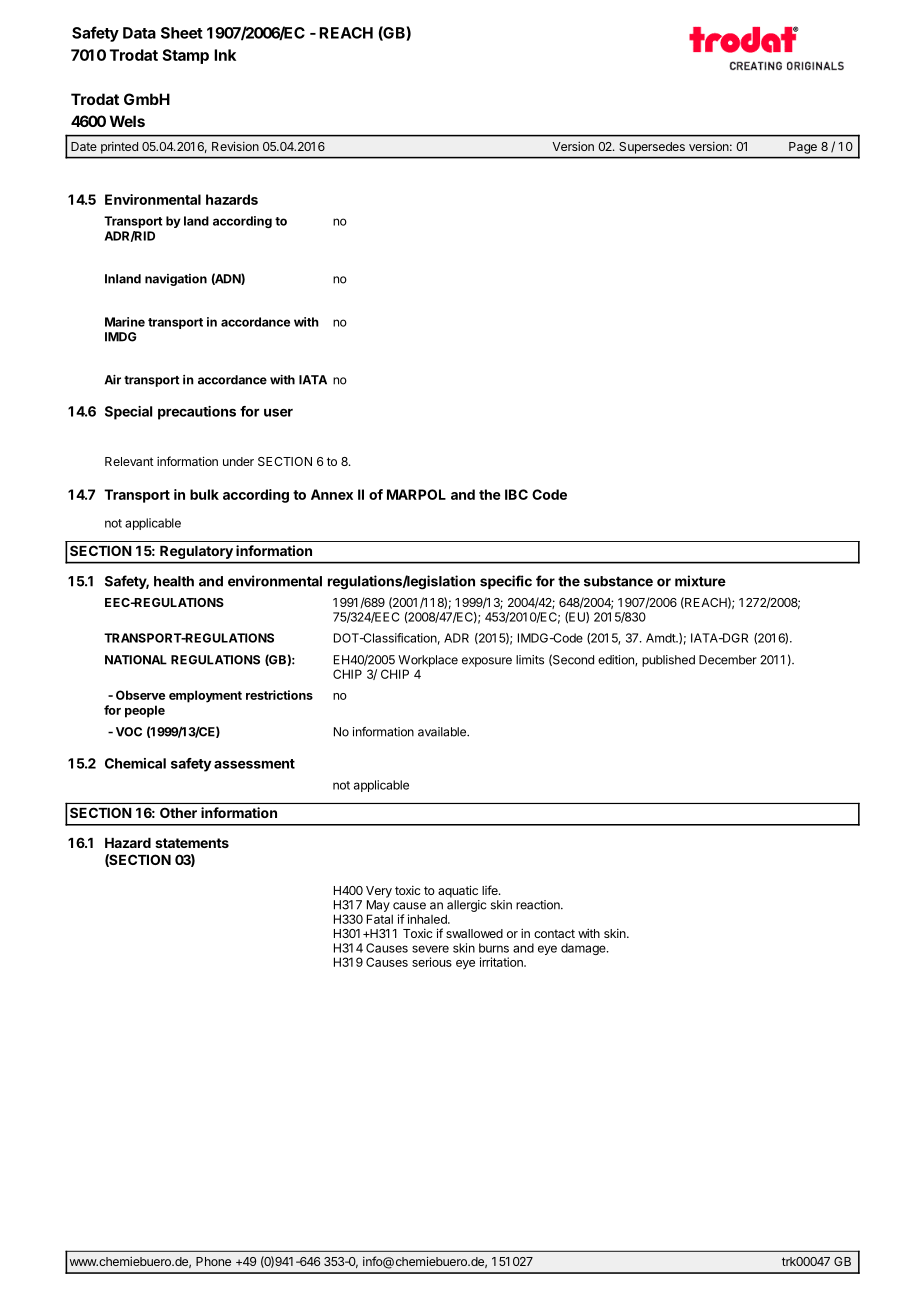 This screenshot has width=924, height=1308. I want to click on NATIONAL, so click(136, 660).
